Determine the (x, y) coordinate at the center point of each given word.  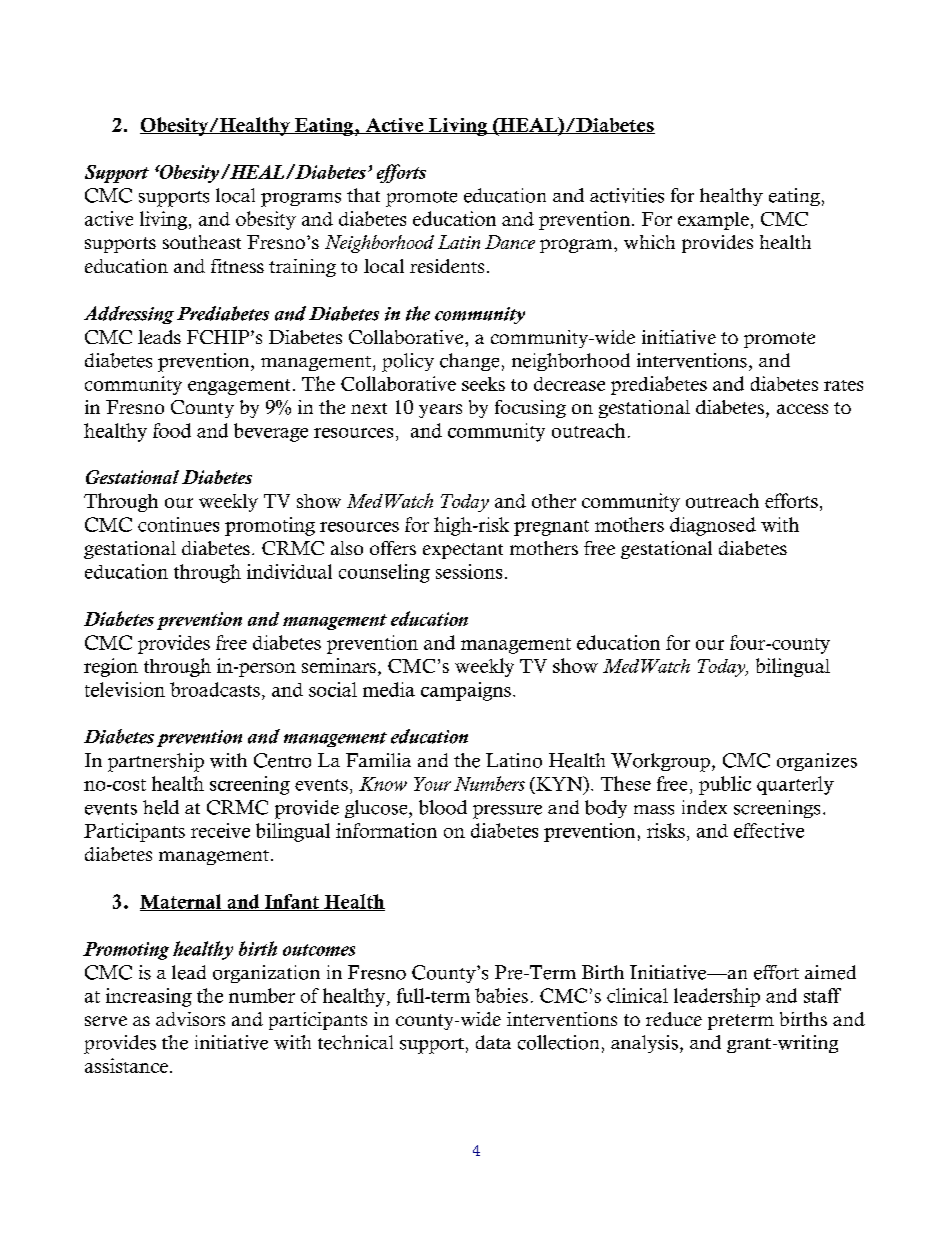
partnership (156, 762)
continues (178, 524)
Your (432, 784)
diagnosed (713, 526)
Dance (510, 242)
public (725, 785)
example (713, 221)
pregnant (551, 528)
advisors (190, 1019)
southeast (202, 242)
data (493, 1042)
